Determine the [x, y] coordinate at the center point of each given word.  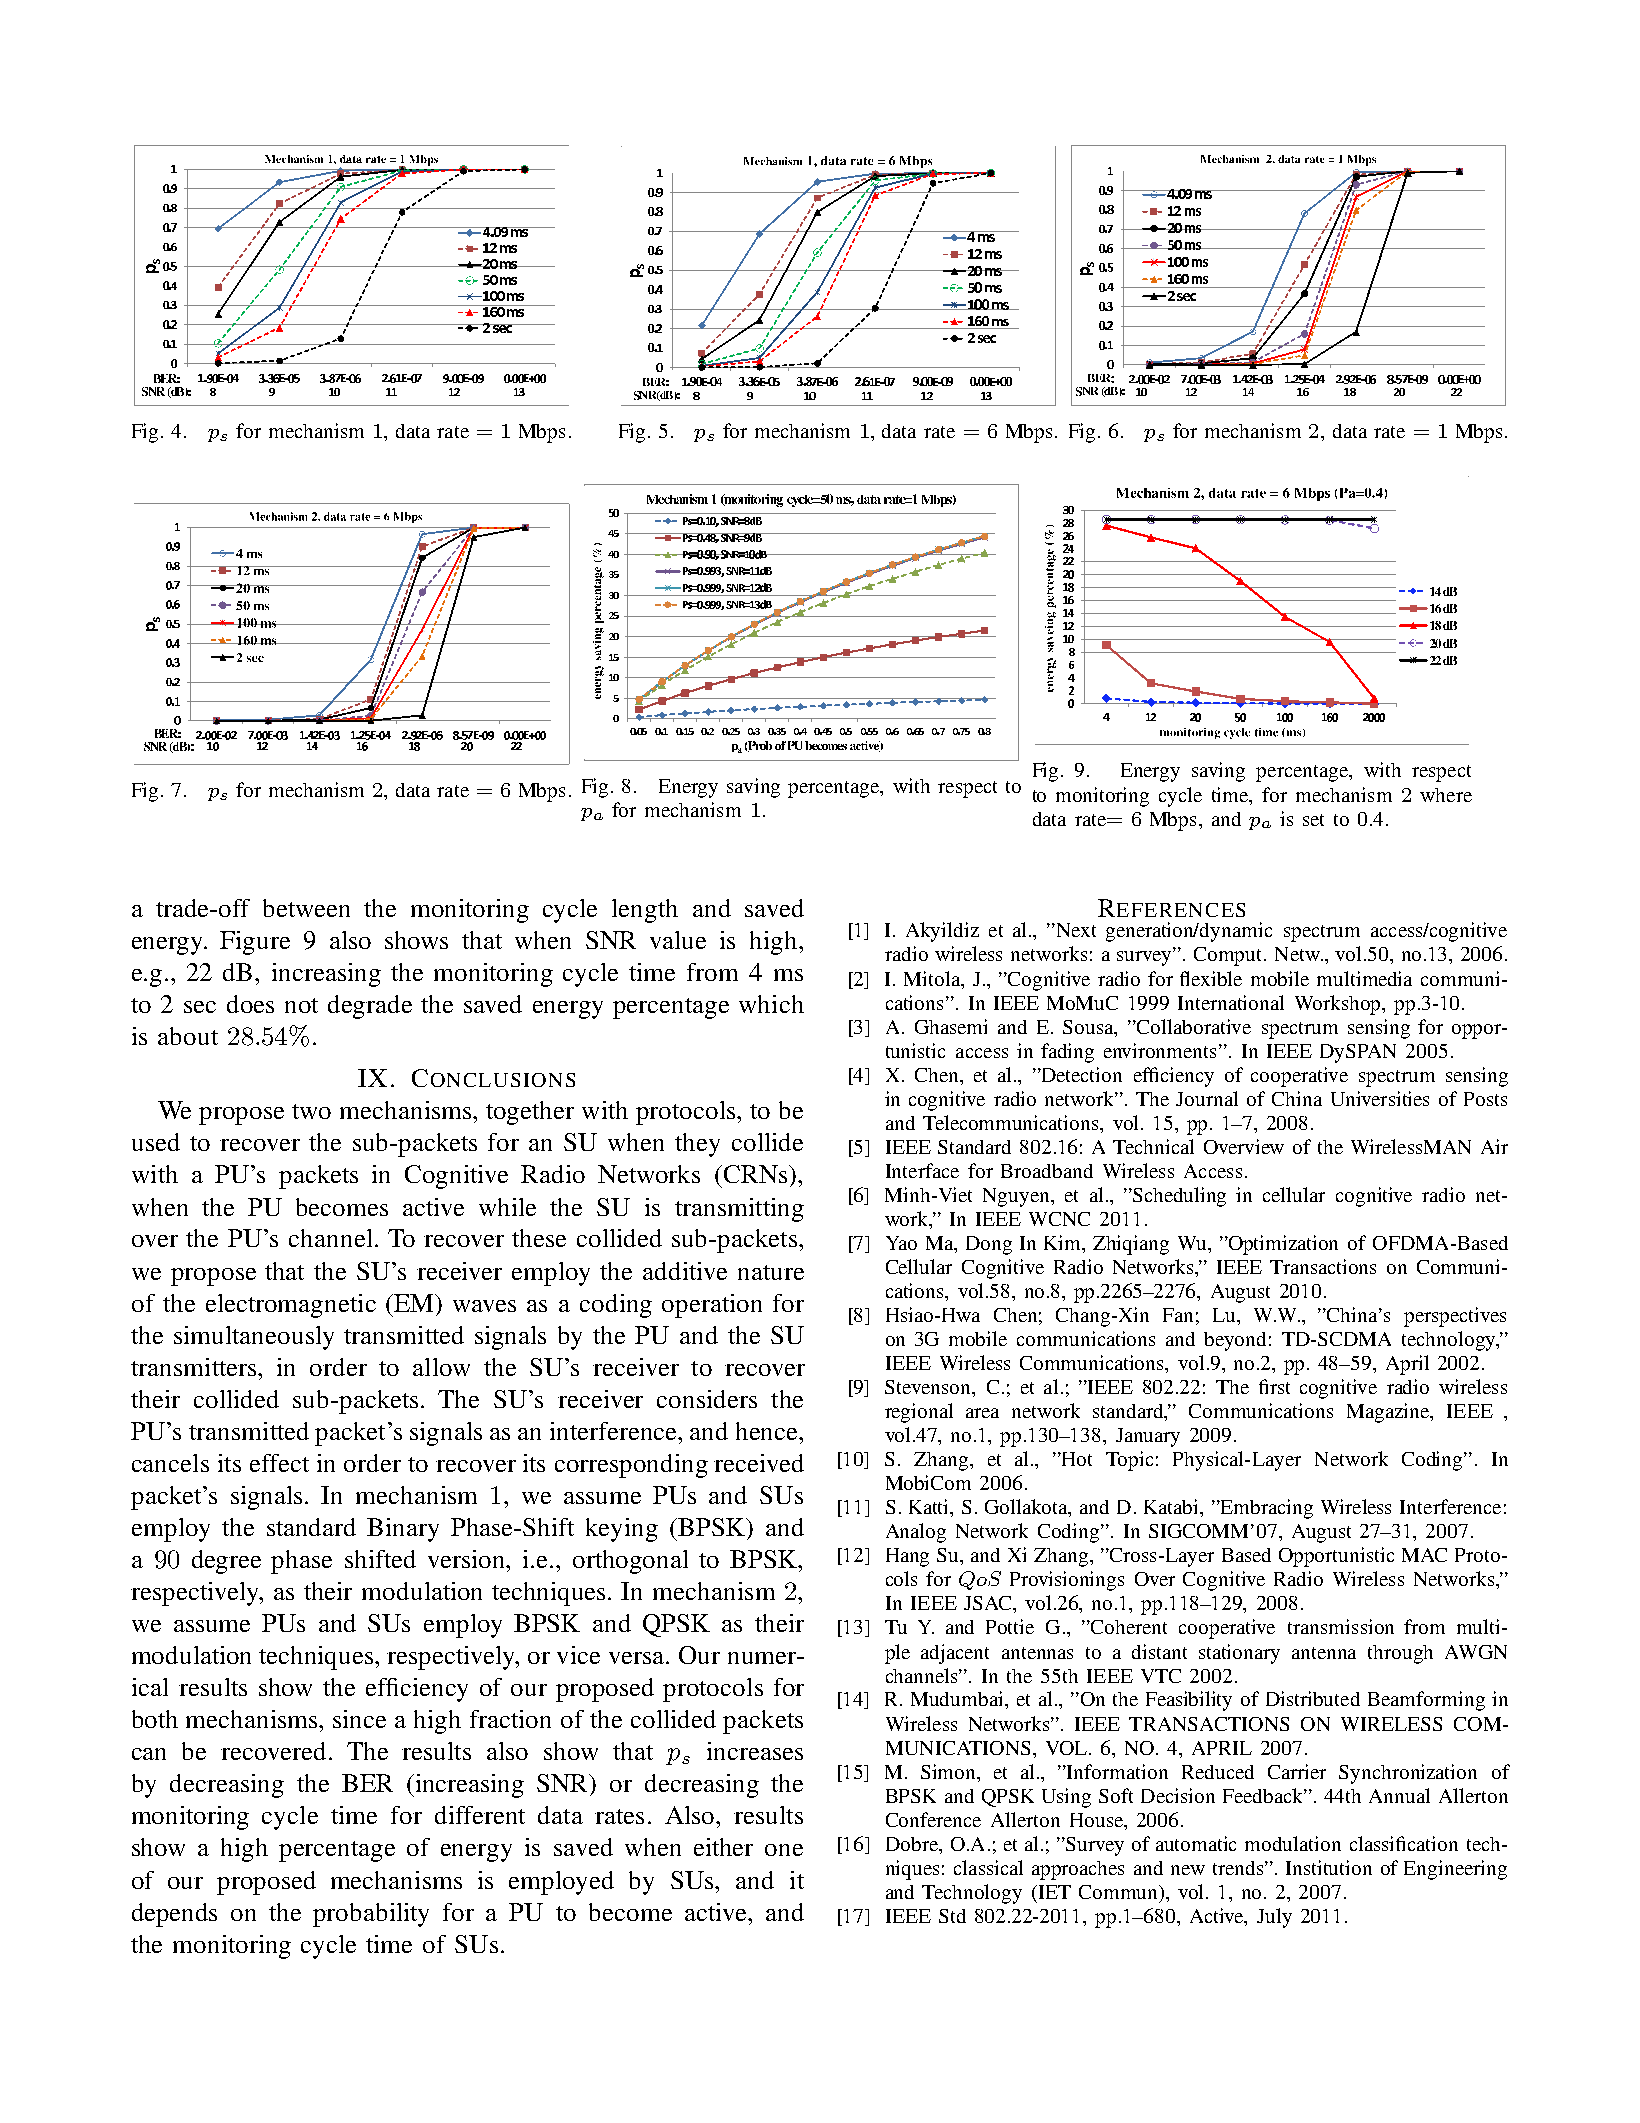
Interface [922, 1170]
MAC [1424, 1555]
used [156, 1142]
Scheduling [1178, 1197]
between [306, 908]
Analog [916, 1533]
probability [371, 1915]
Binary [403, 1530]
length [645, 911]
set [1313, 820]
